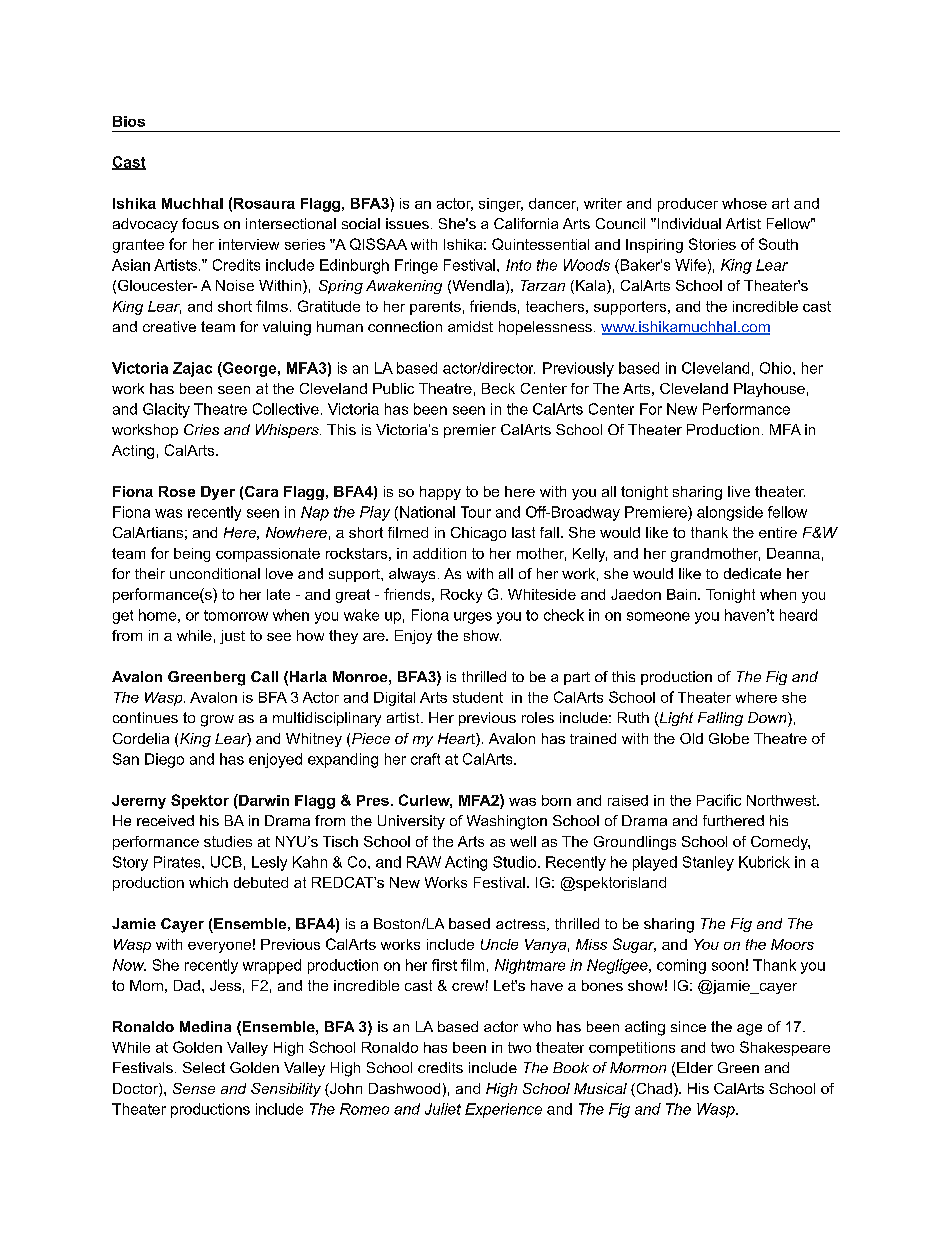 The height and width of the document is (1233, 952). I want to click on Sense, so click(194, 1088).
